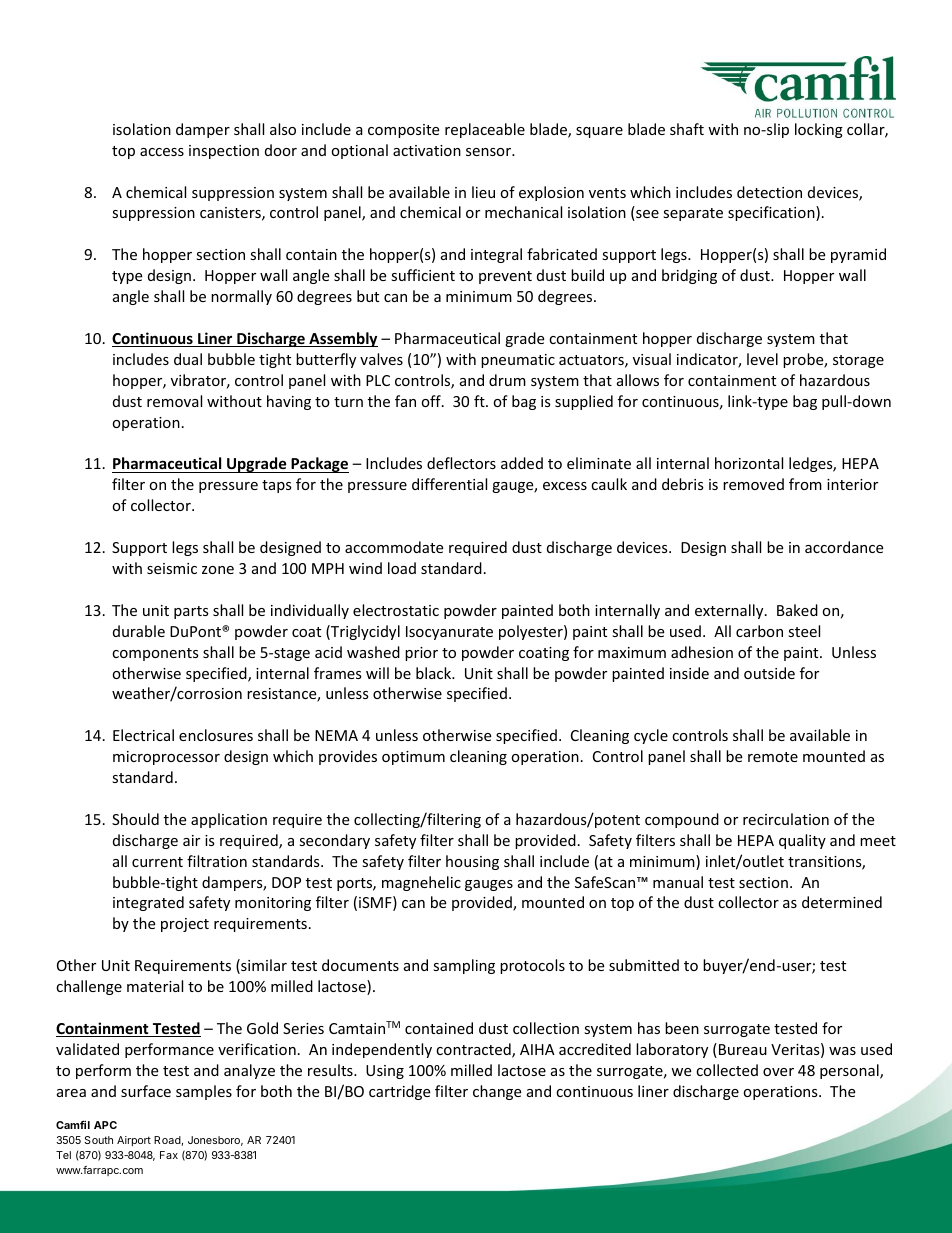 This document has width=952, height=1233. What do you see at coordinates (421, 654) in the document?
I see `prior` at bounding box center [421, 654].
